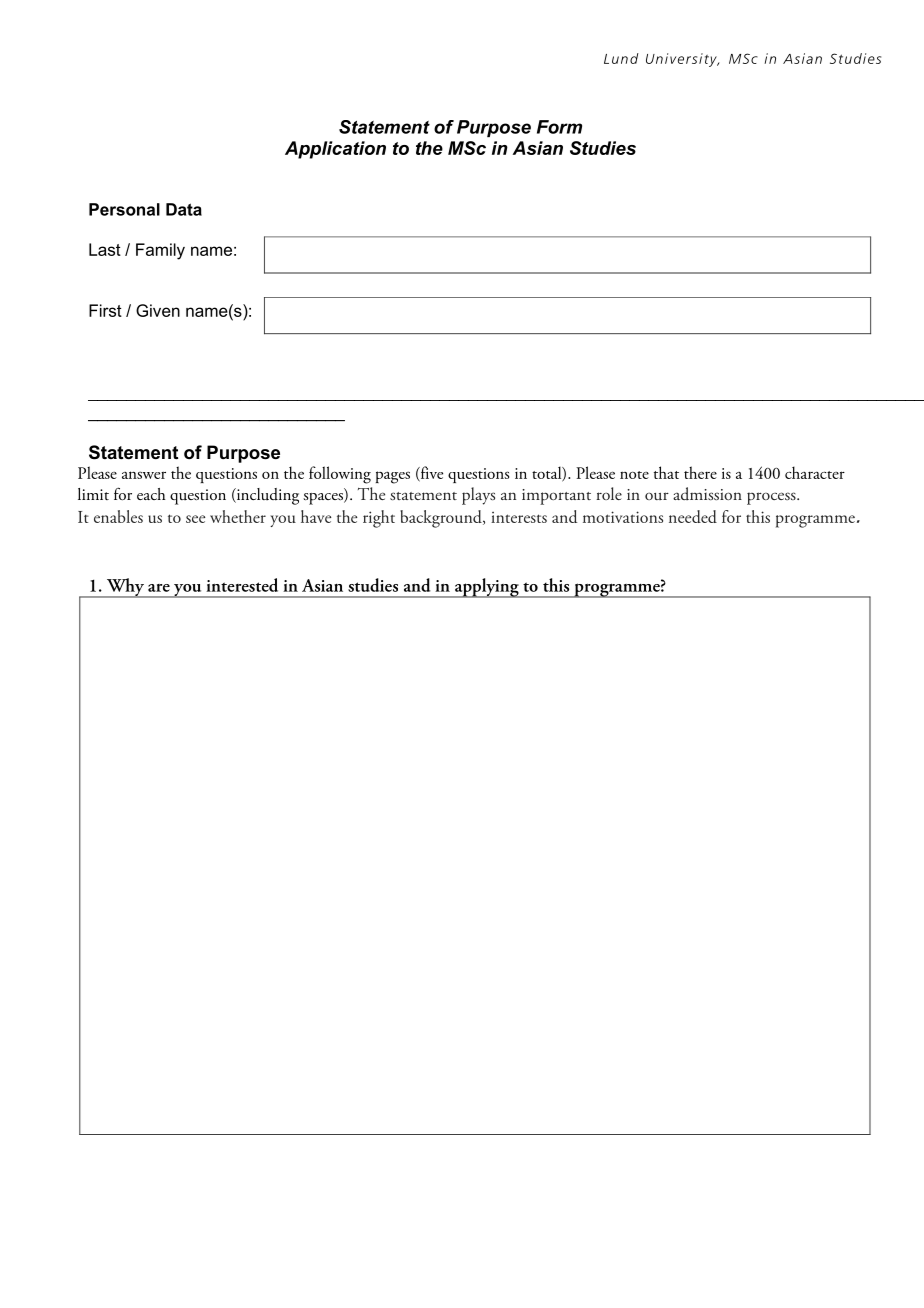 The image size is (924, 1308). Describe the element at coordinates (144, 475) in the document. I see `answer` at that location.
